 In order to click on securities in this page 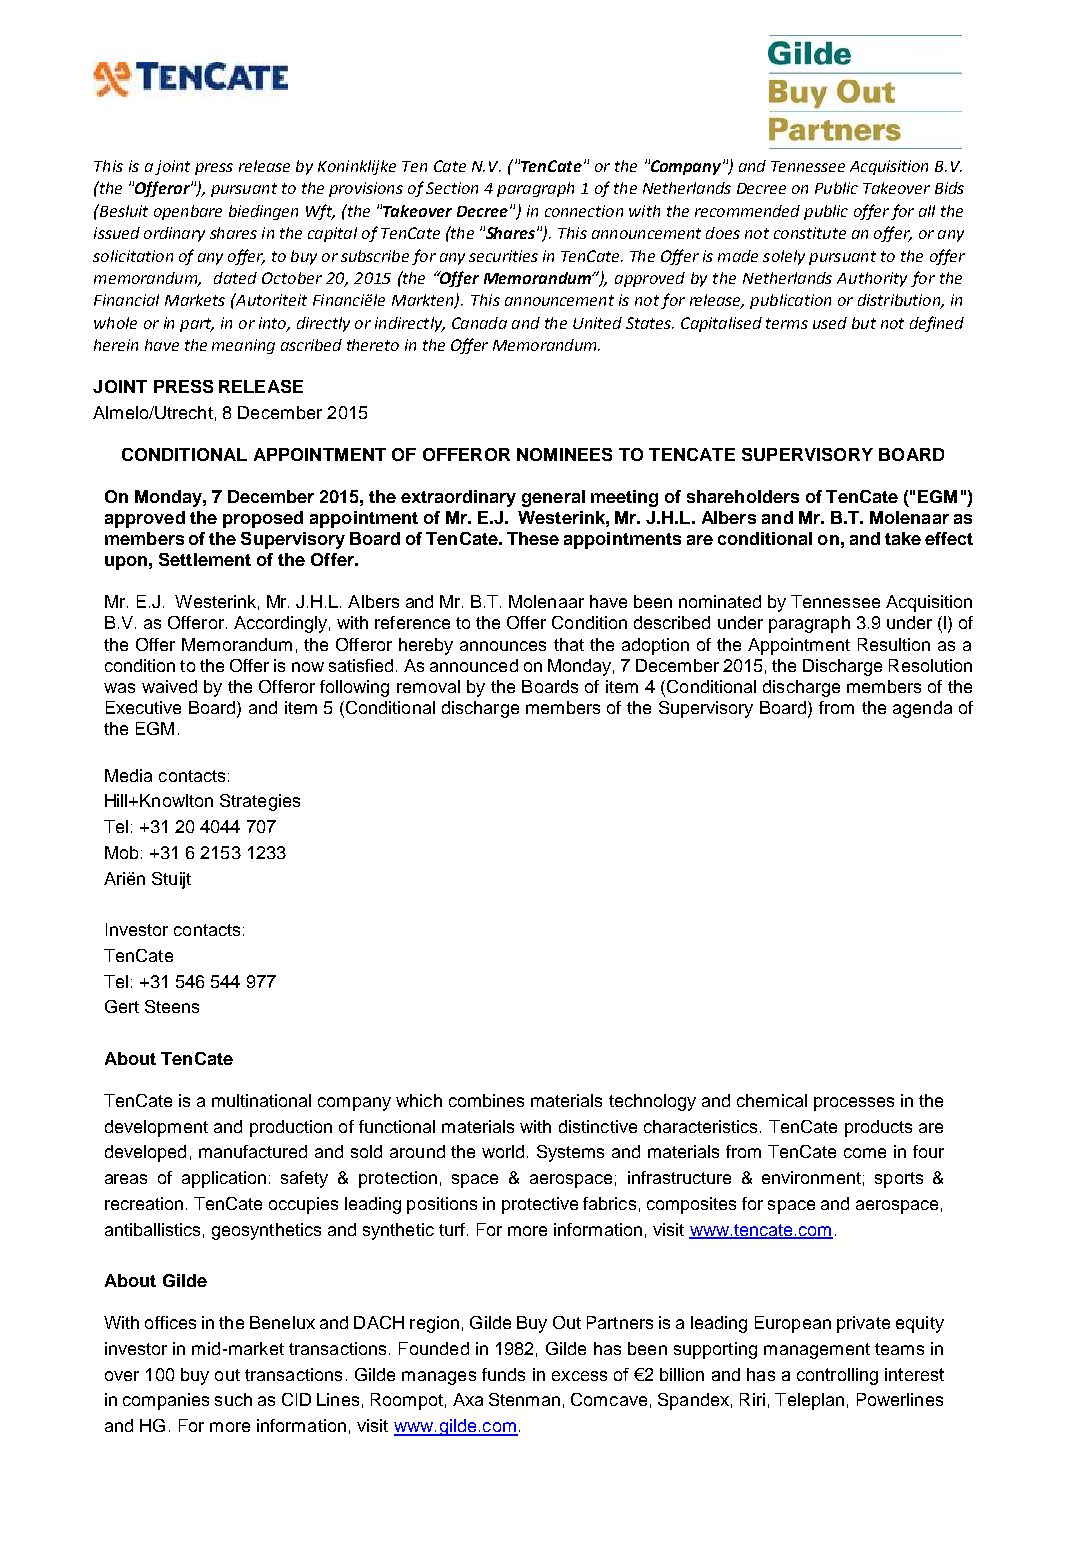, I will do `click(503, 256)`.
